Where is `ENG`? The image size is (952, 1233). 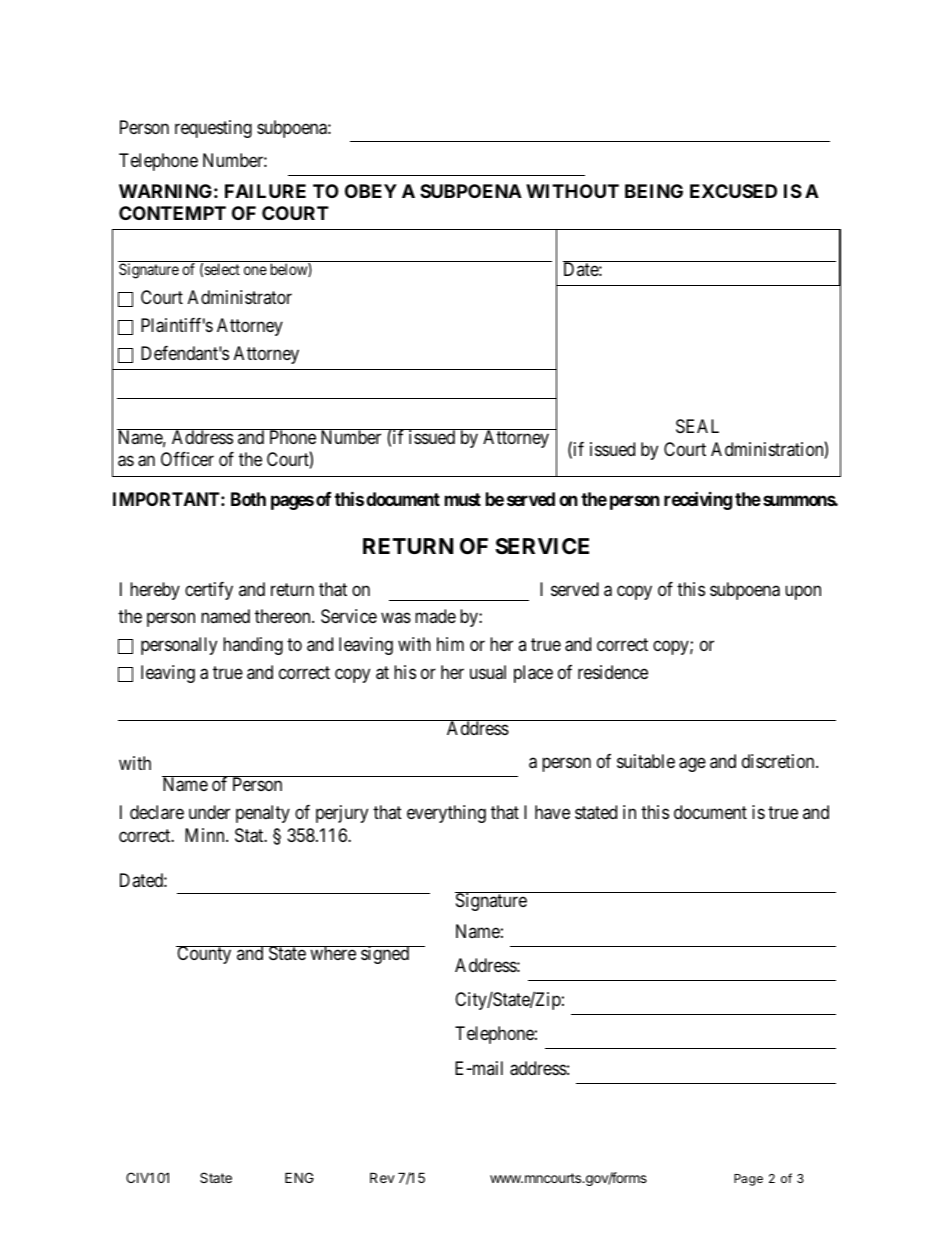
ENG is located at coordinates (299, 1177).
